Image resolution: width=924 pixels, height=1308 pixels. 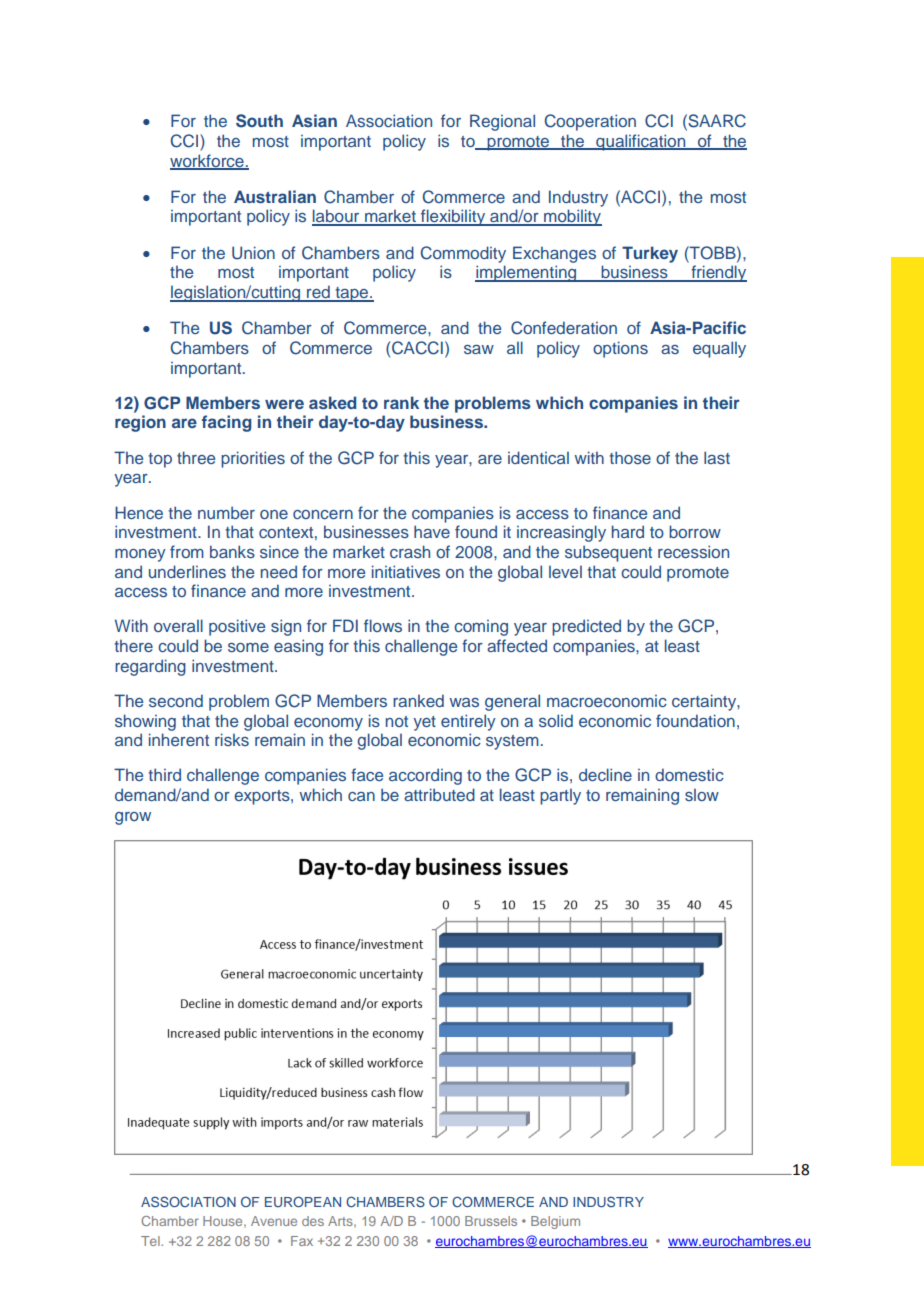 What do you see at coordinates (641, 142) in the page?
I see `qualification` at bounding box center [641, 142].
